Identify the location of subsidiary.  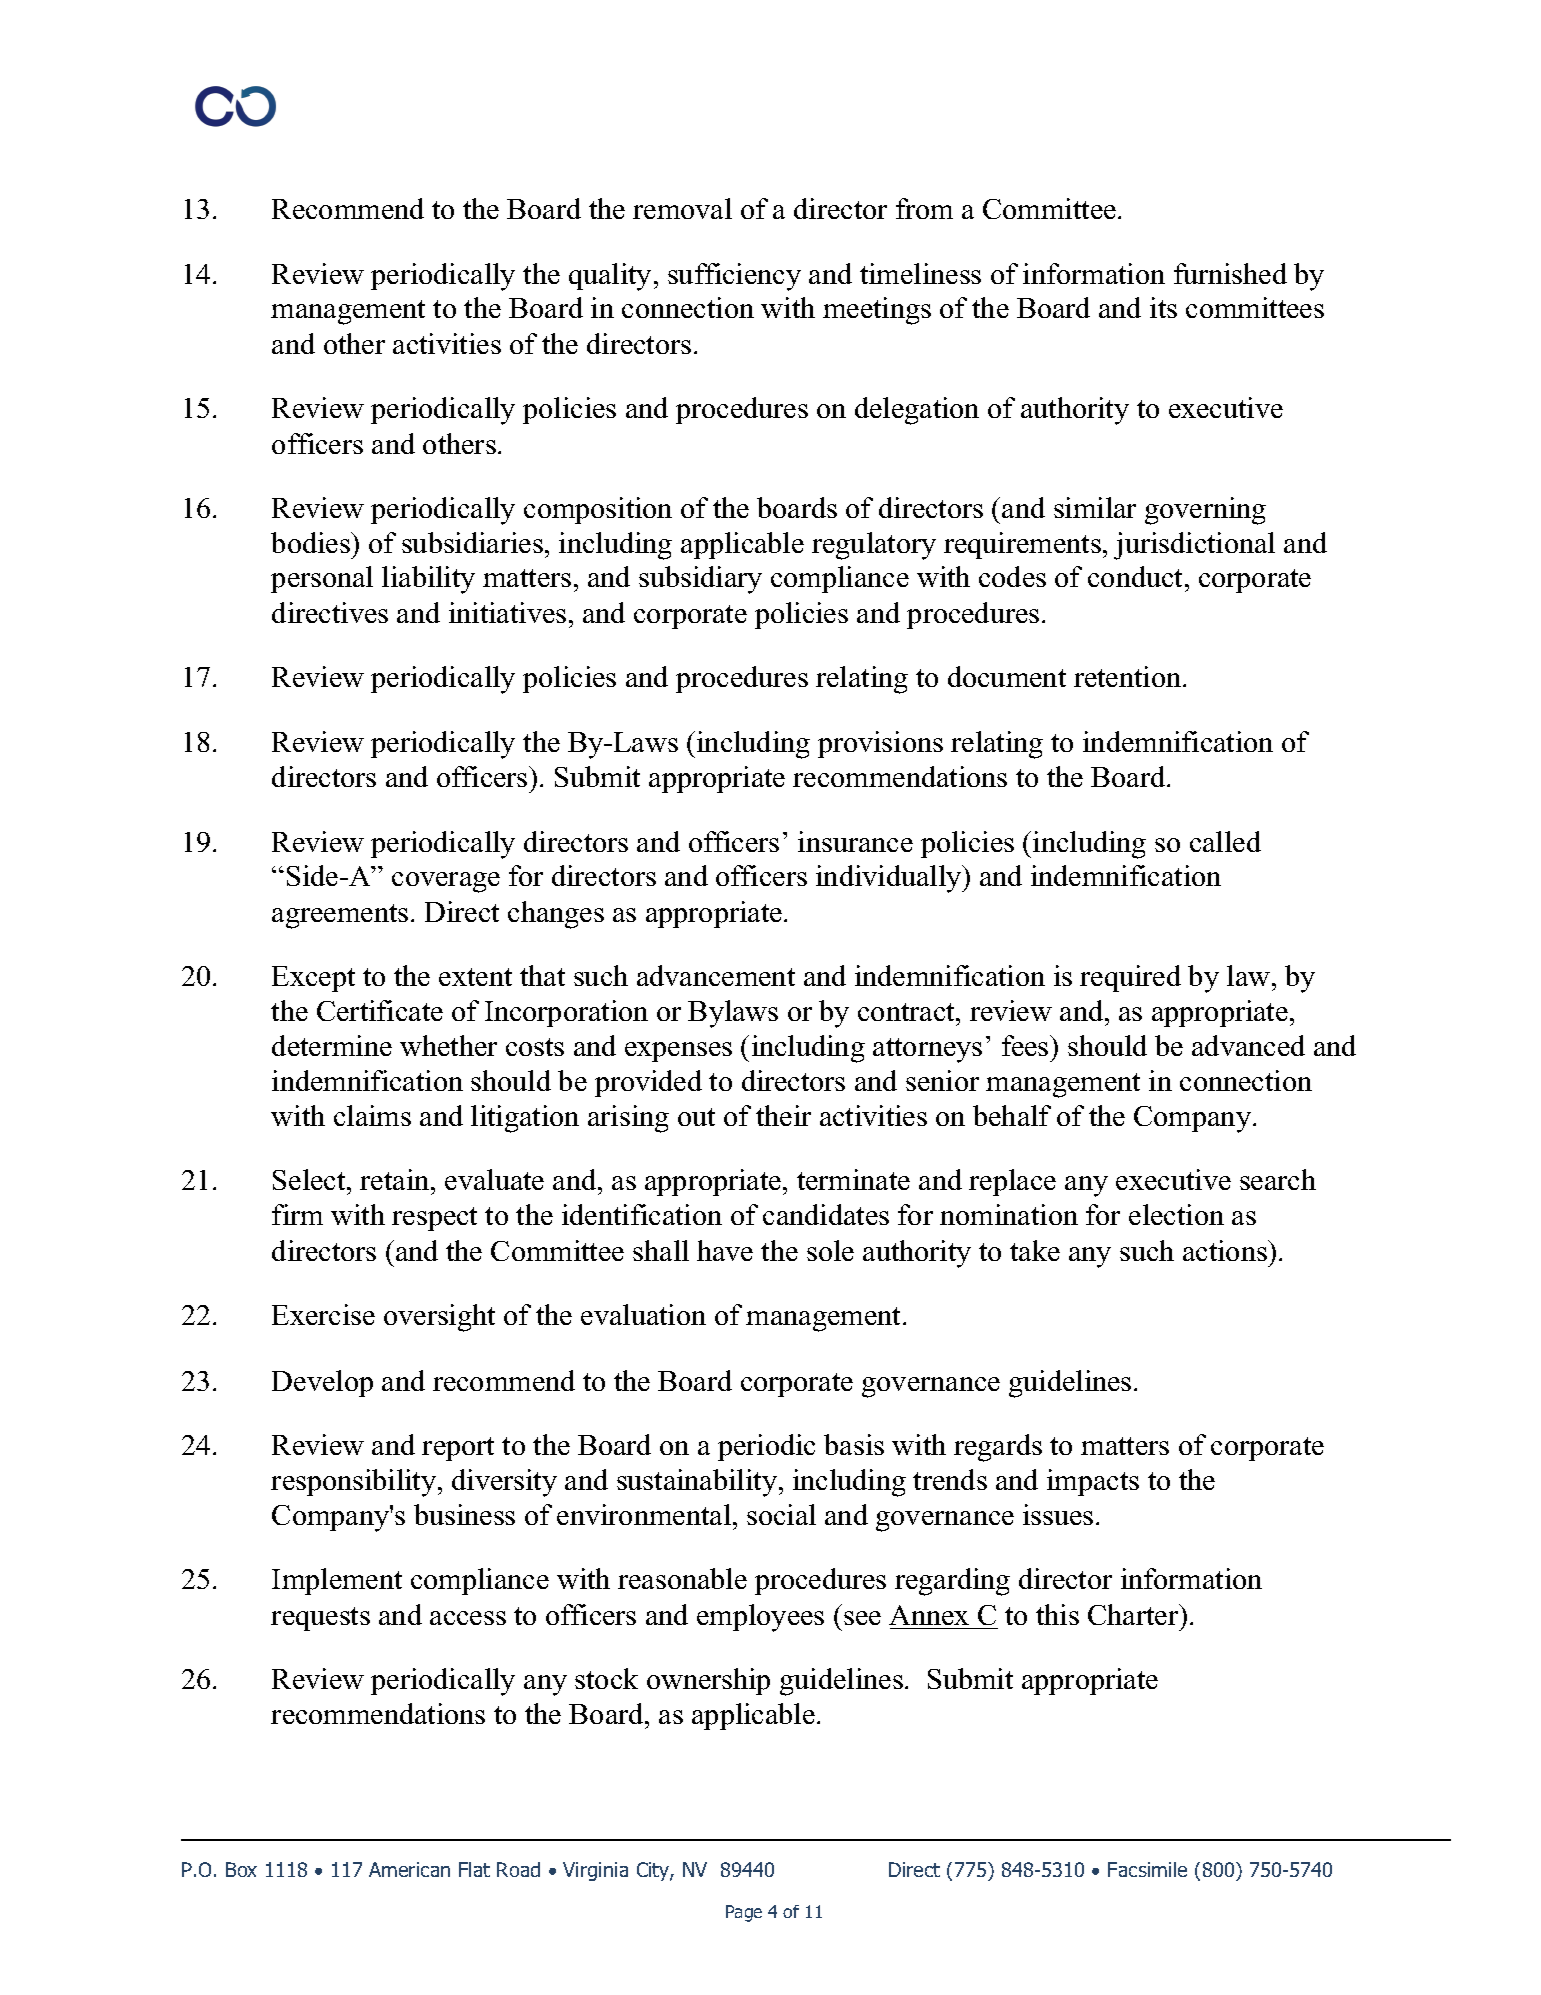
(700, 580).
